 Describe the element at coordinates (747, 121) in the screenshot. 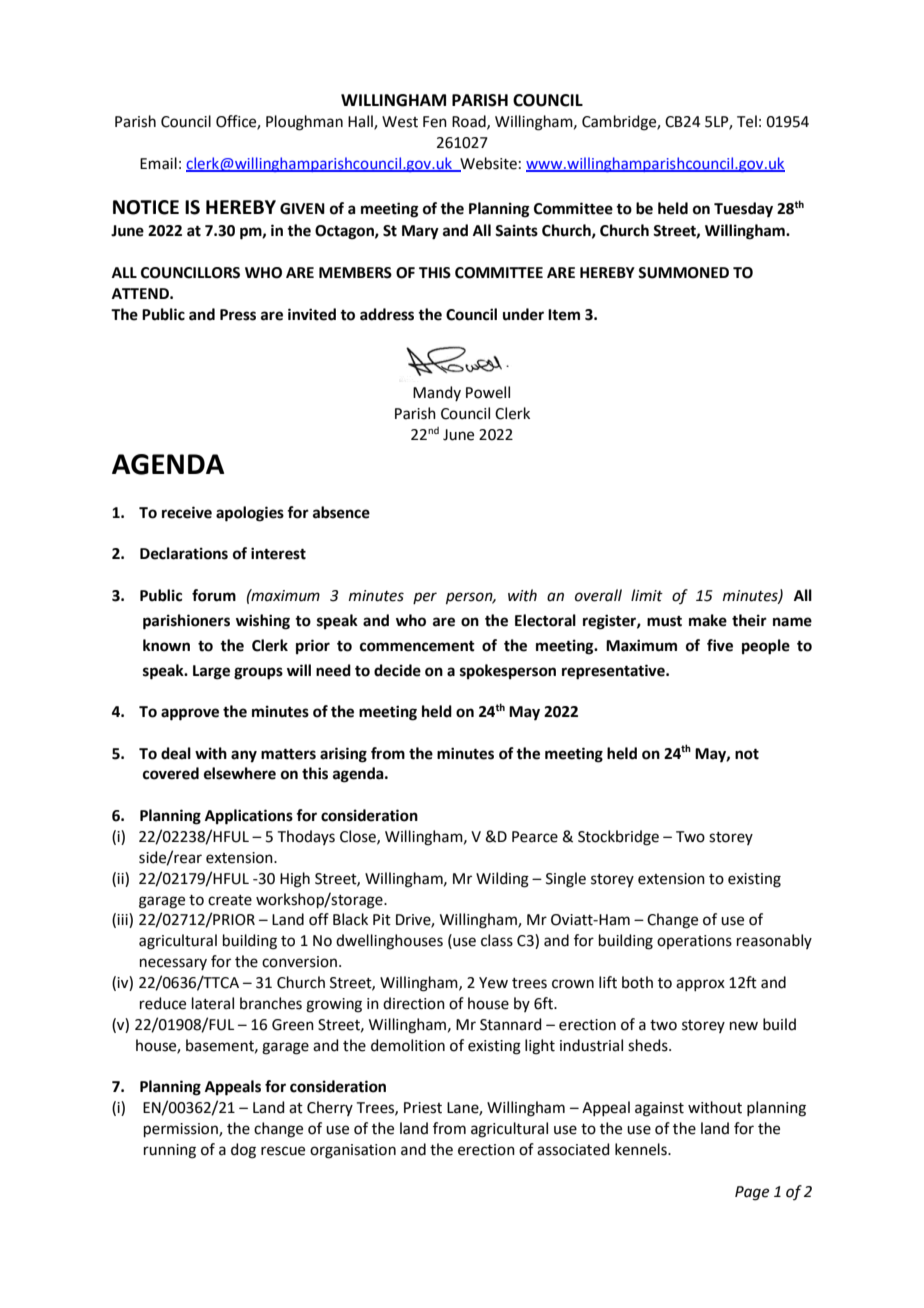

I see `Tel` at that location.
